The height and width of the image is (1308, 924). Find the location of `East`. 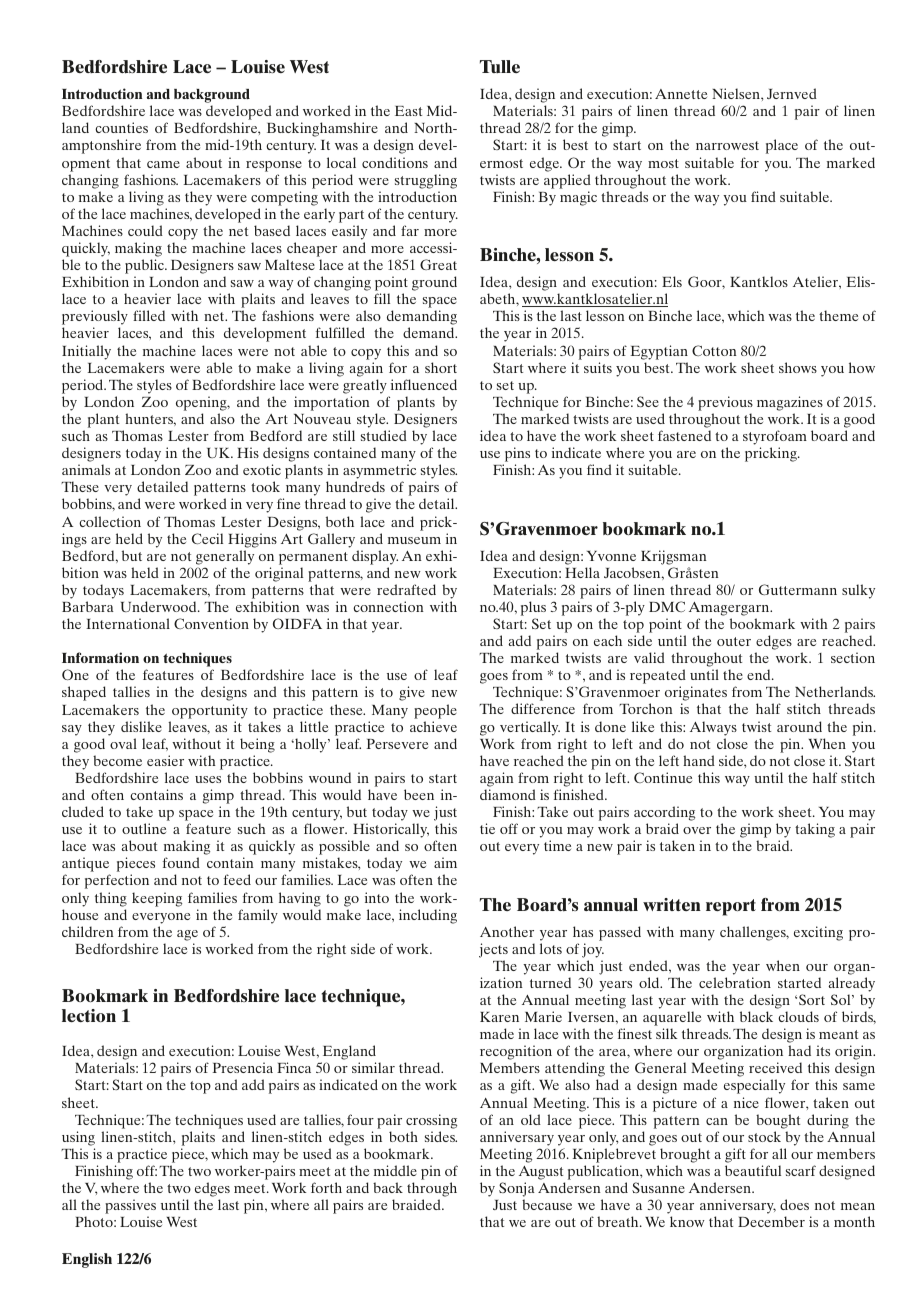

East is located at coordinates (408, 111).
